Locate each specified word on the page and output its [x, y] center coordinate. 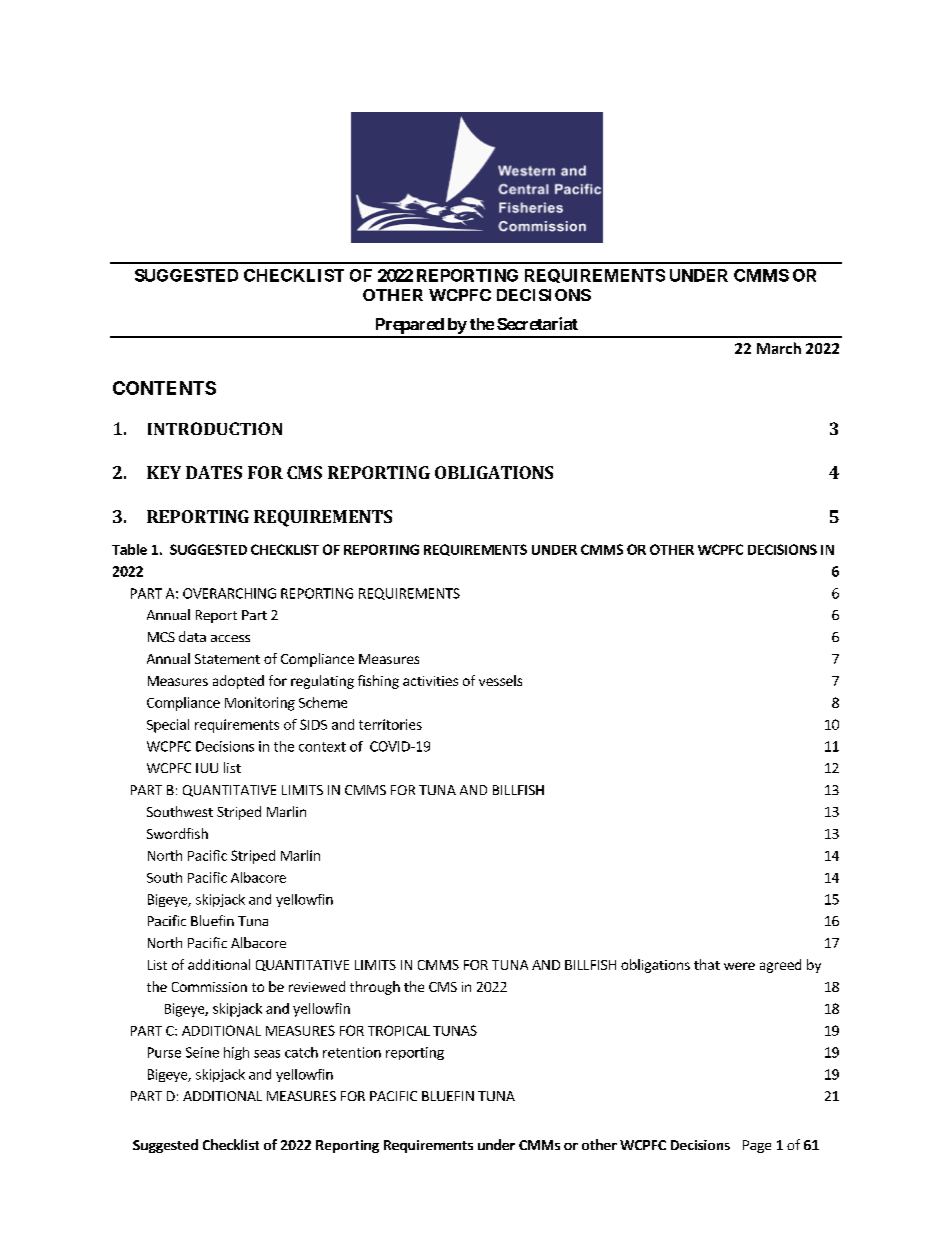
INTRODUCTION [215, 428]
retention [352, 1052]
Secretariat [537, 323]
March [779, 348]
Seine [202, 1052]
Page [757, 1146]
